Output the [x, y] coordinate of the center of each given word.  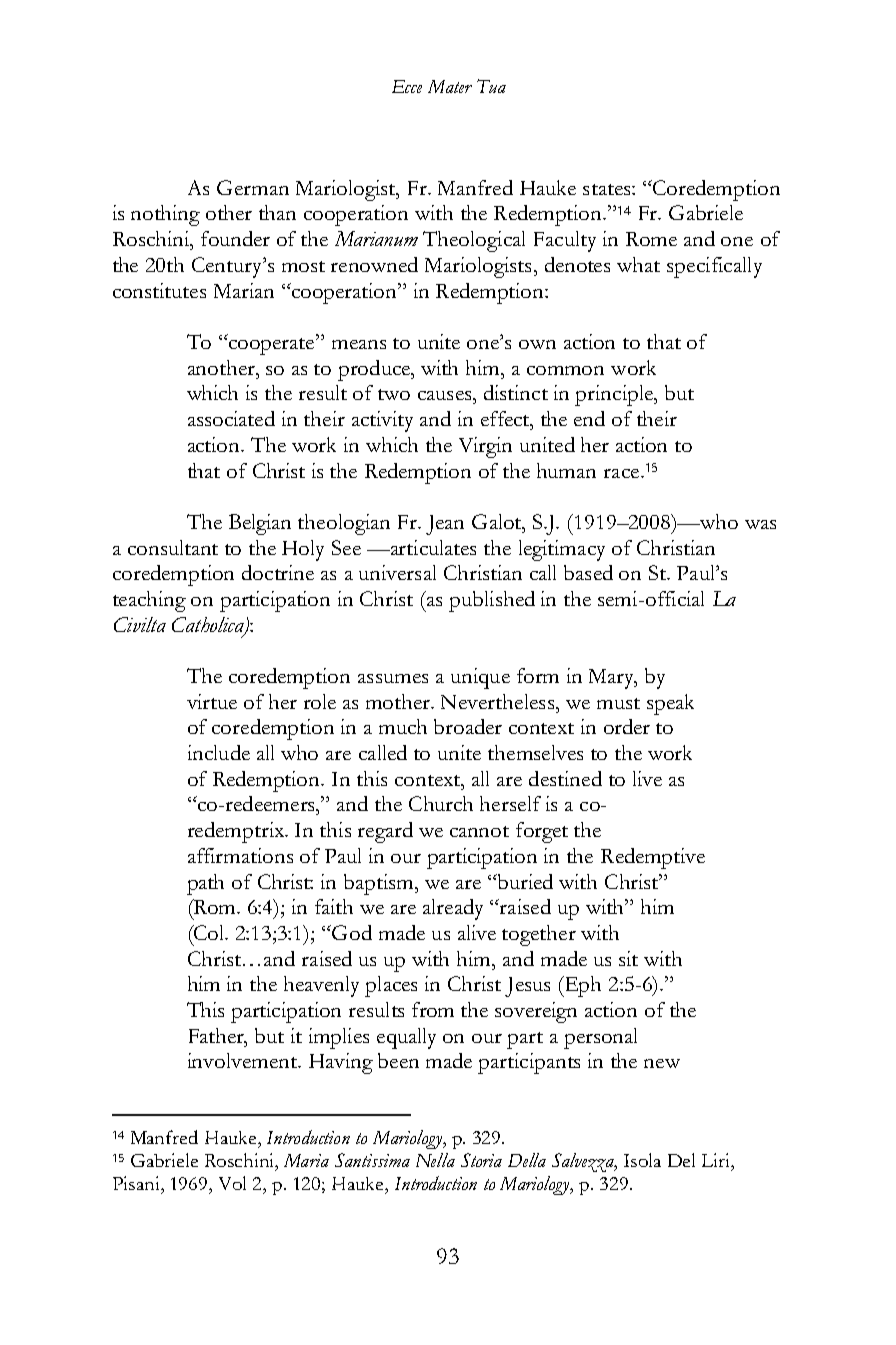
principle [615, 395]
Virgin [485, 447]
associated [231, 418]
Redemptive [653, 858]
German [253, 187]
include [219, 752]
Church [441, 803]
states [608, 189]
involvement [243, 1060]
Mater [450, 86]
